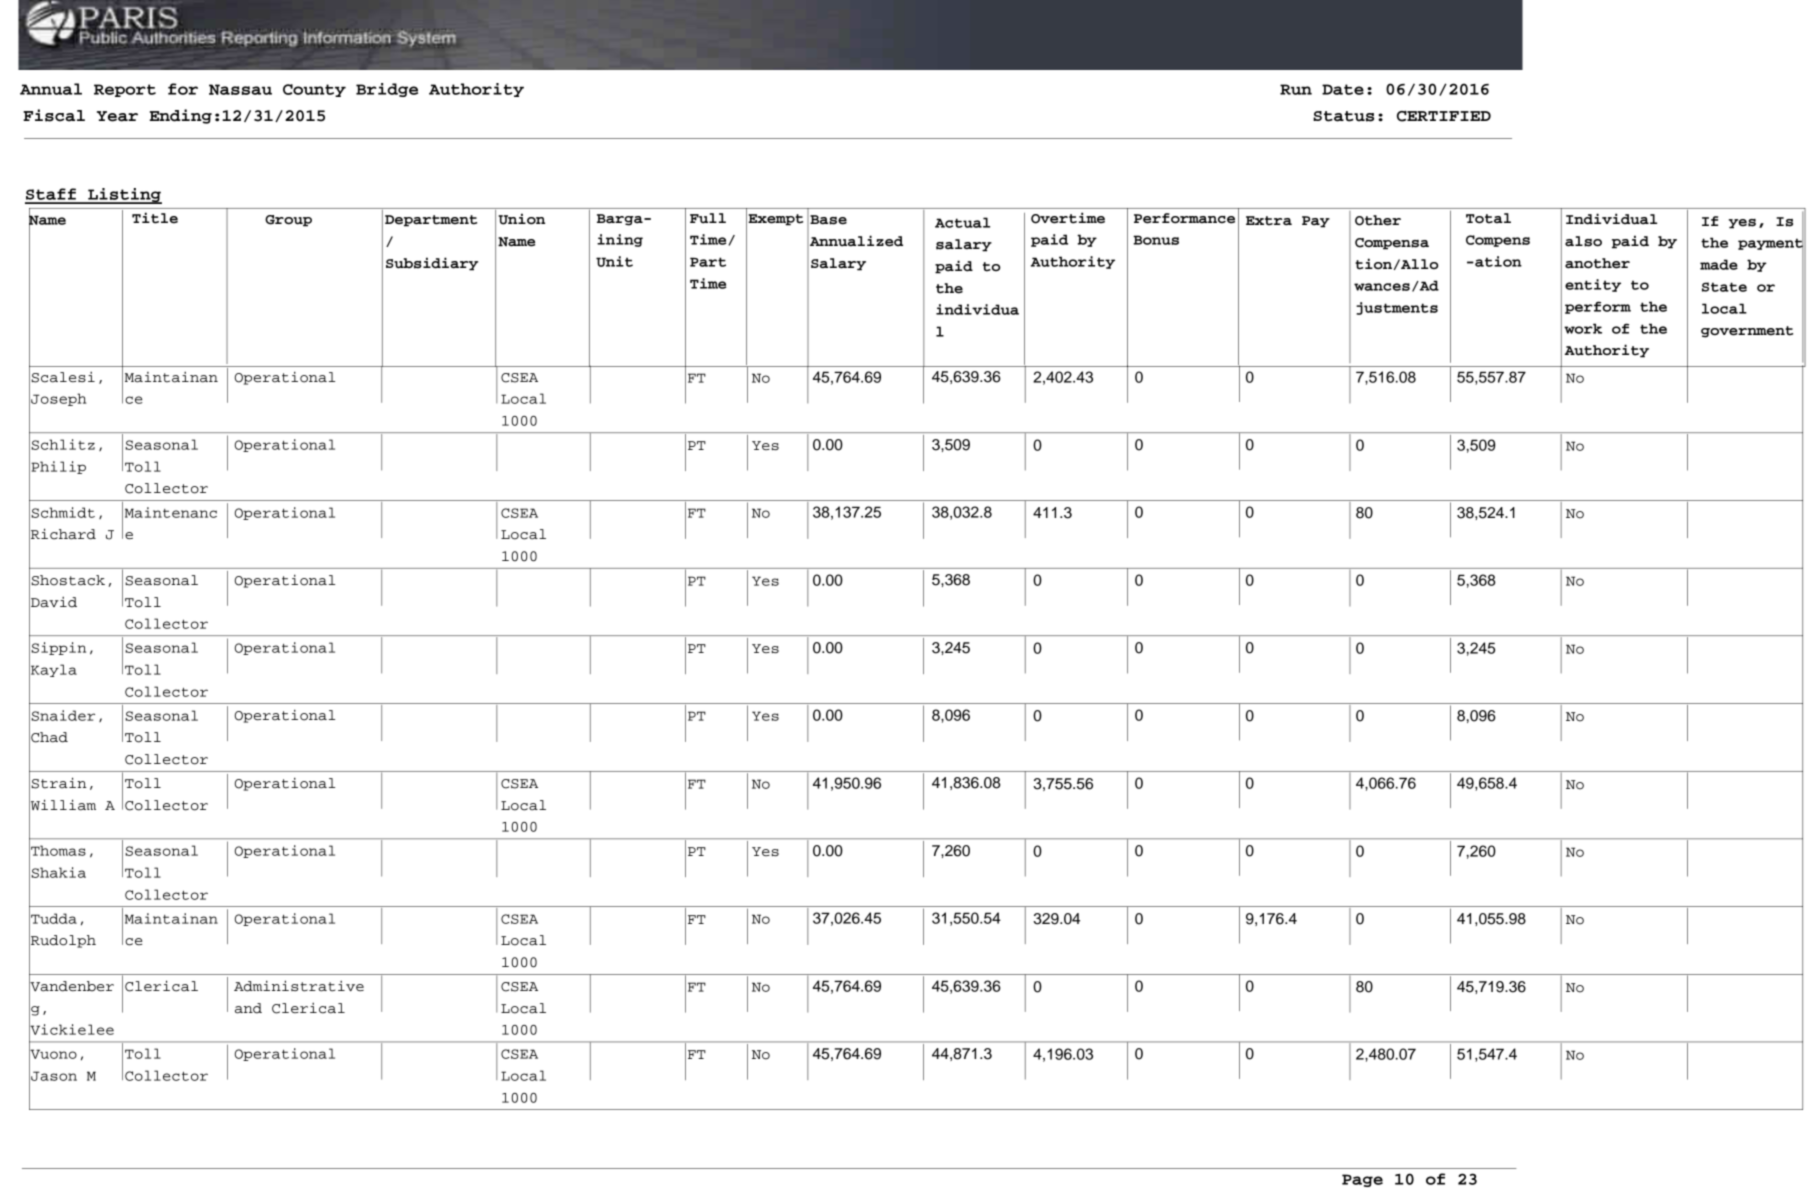 This screenshot has width=1818, height=1189. Describe the element at coordinates (299, 986) in the screenshot. I see `Administrative` at that location.
